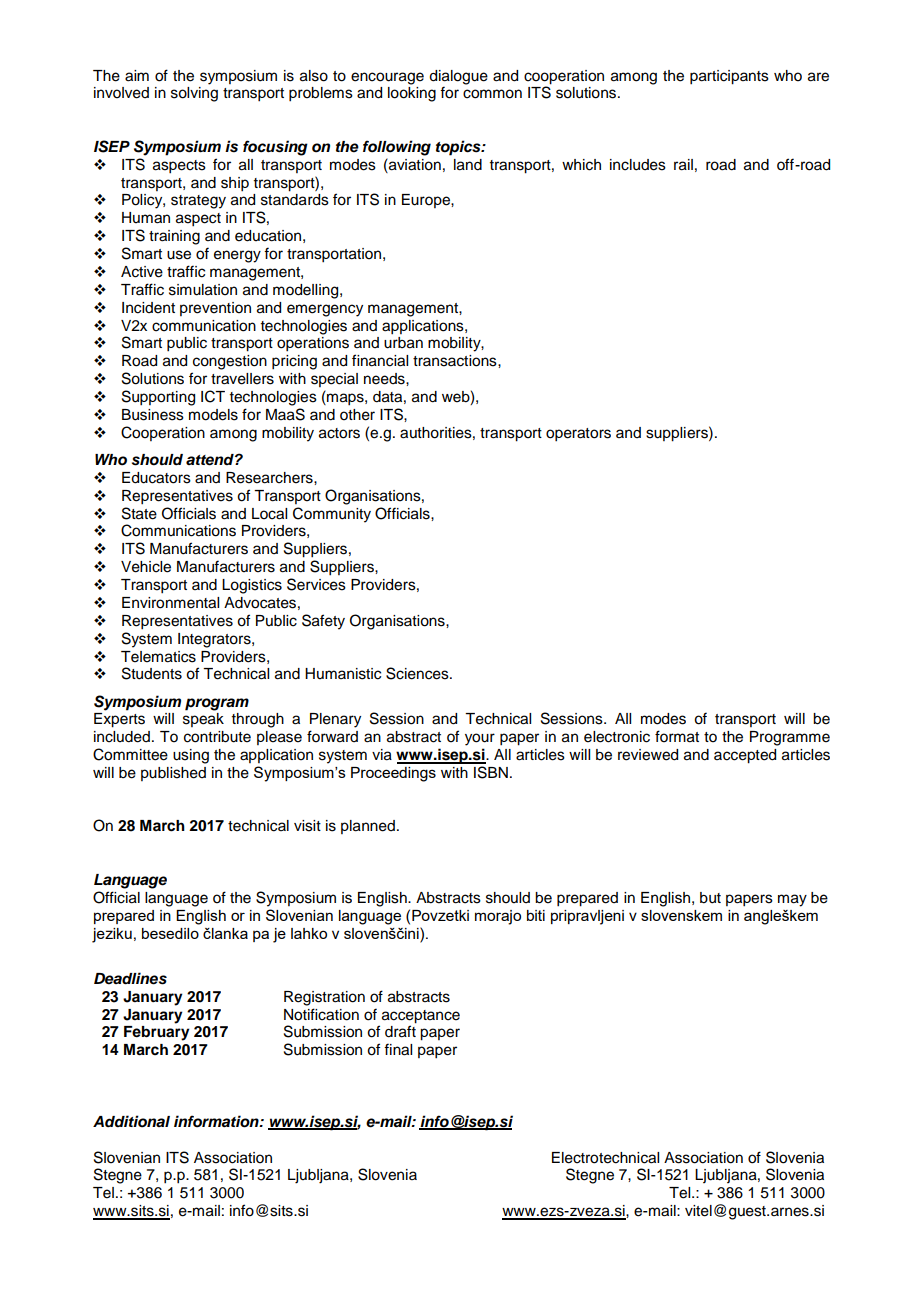 This screenshot has width=924, height=1308. Describe the element at coordinates (194, 94) in the screenshot. I see `solving` at that location.
